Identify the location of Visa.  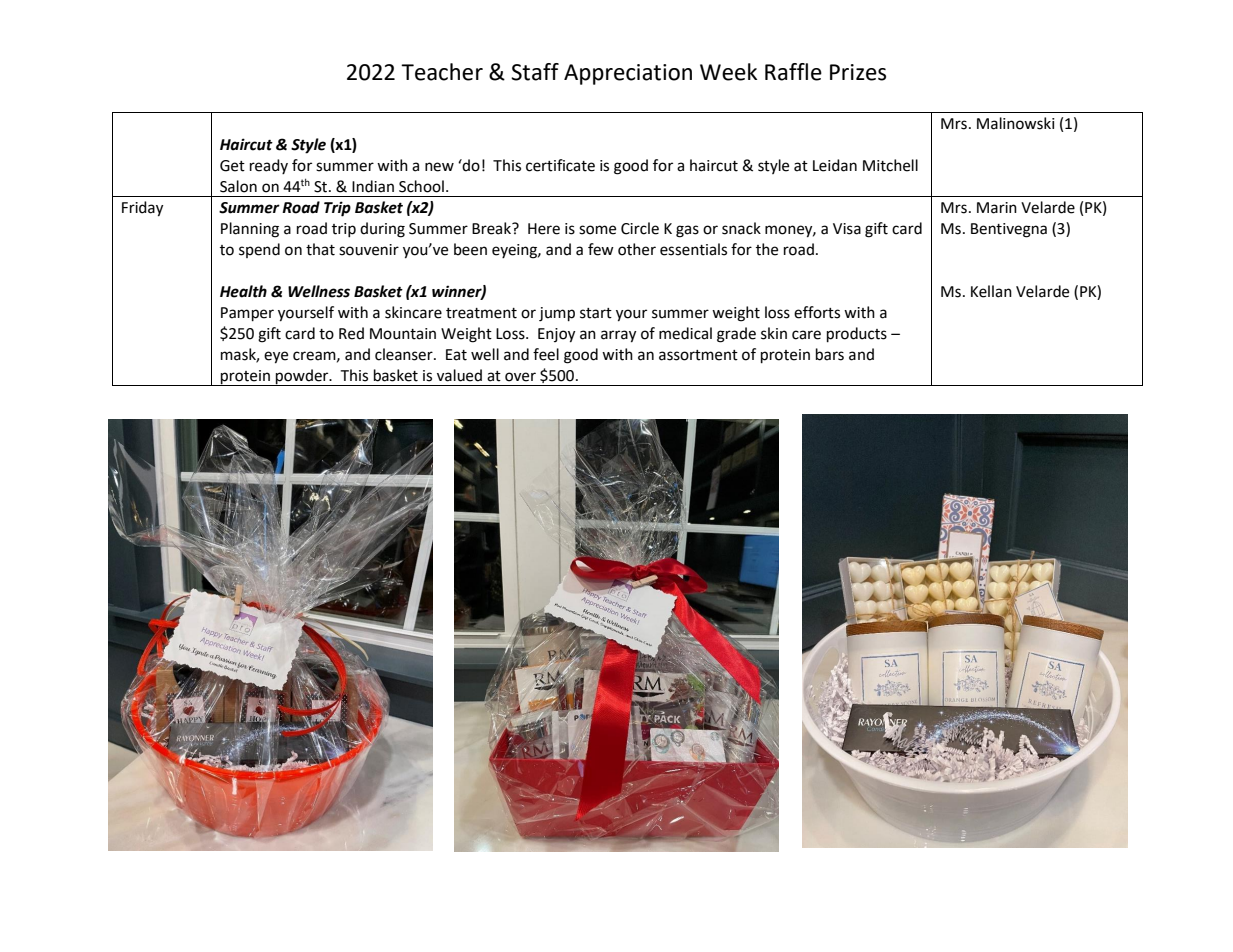
(847, 229).
